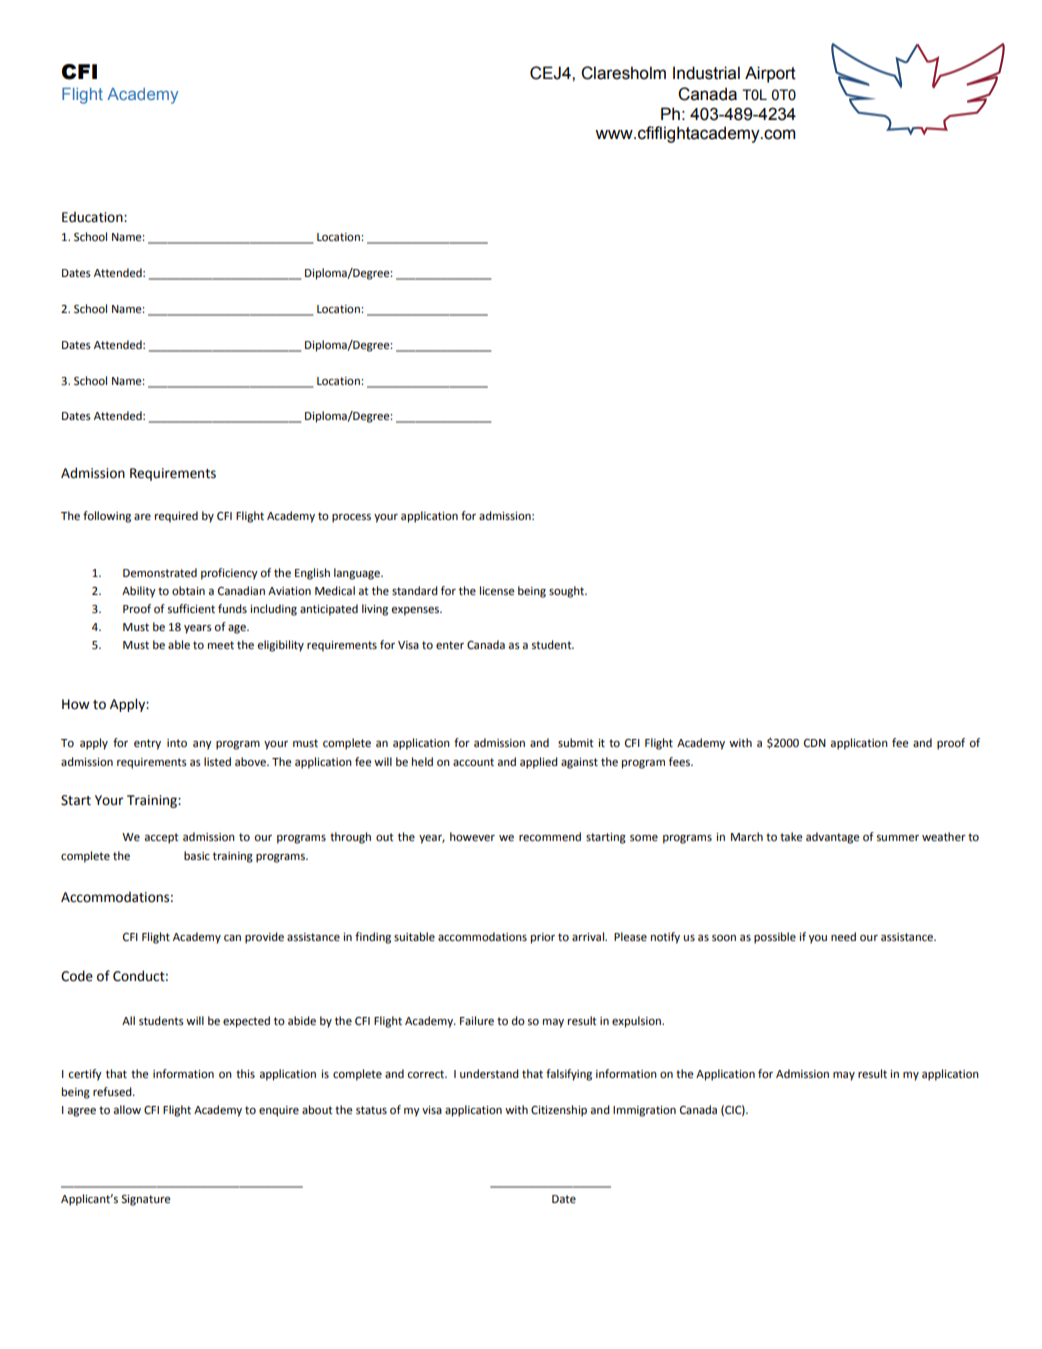 The height and width of the document is (1349, 1042). Describe the element at coordinates (221, 645) in the document. I see `meet` at that location.
